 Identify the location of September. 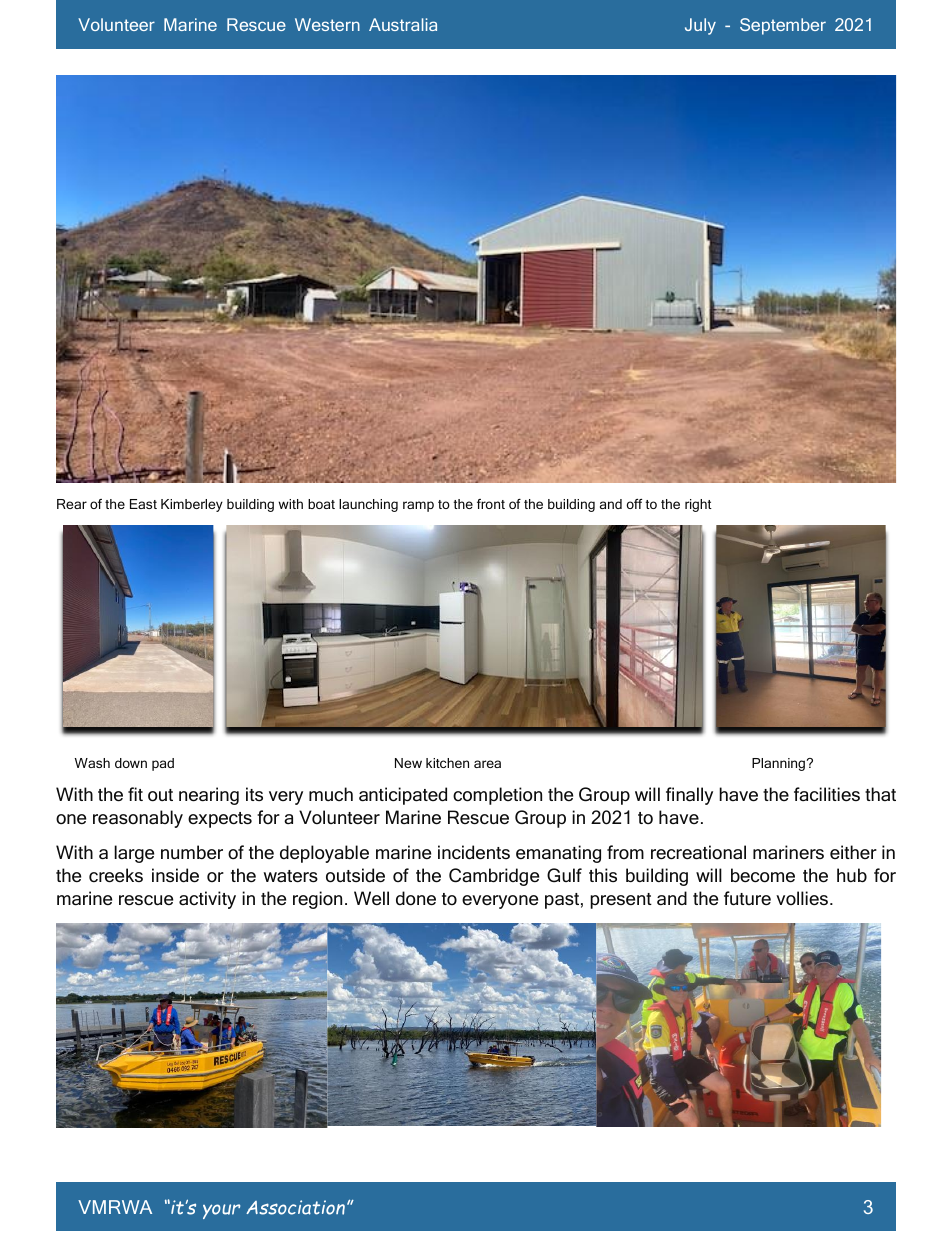
(783, 26).
